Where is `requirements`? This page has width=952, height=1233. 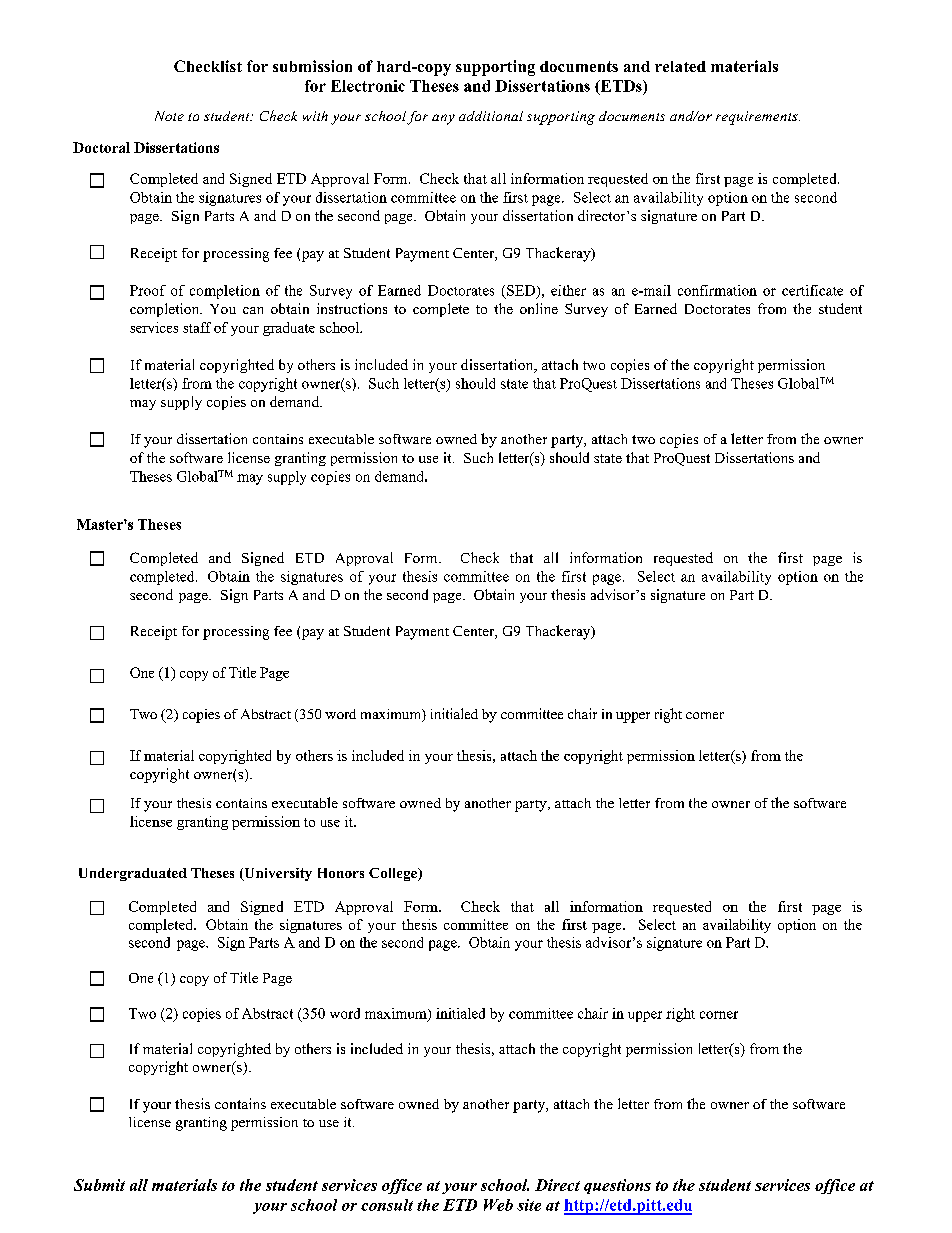 requirements is located at coordinates (758, 118).
